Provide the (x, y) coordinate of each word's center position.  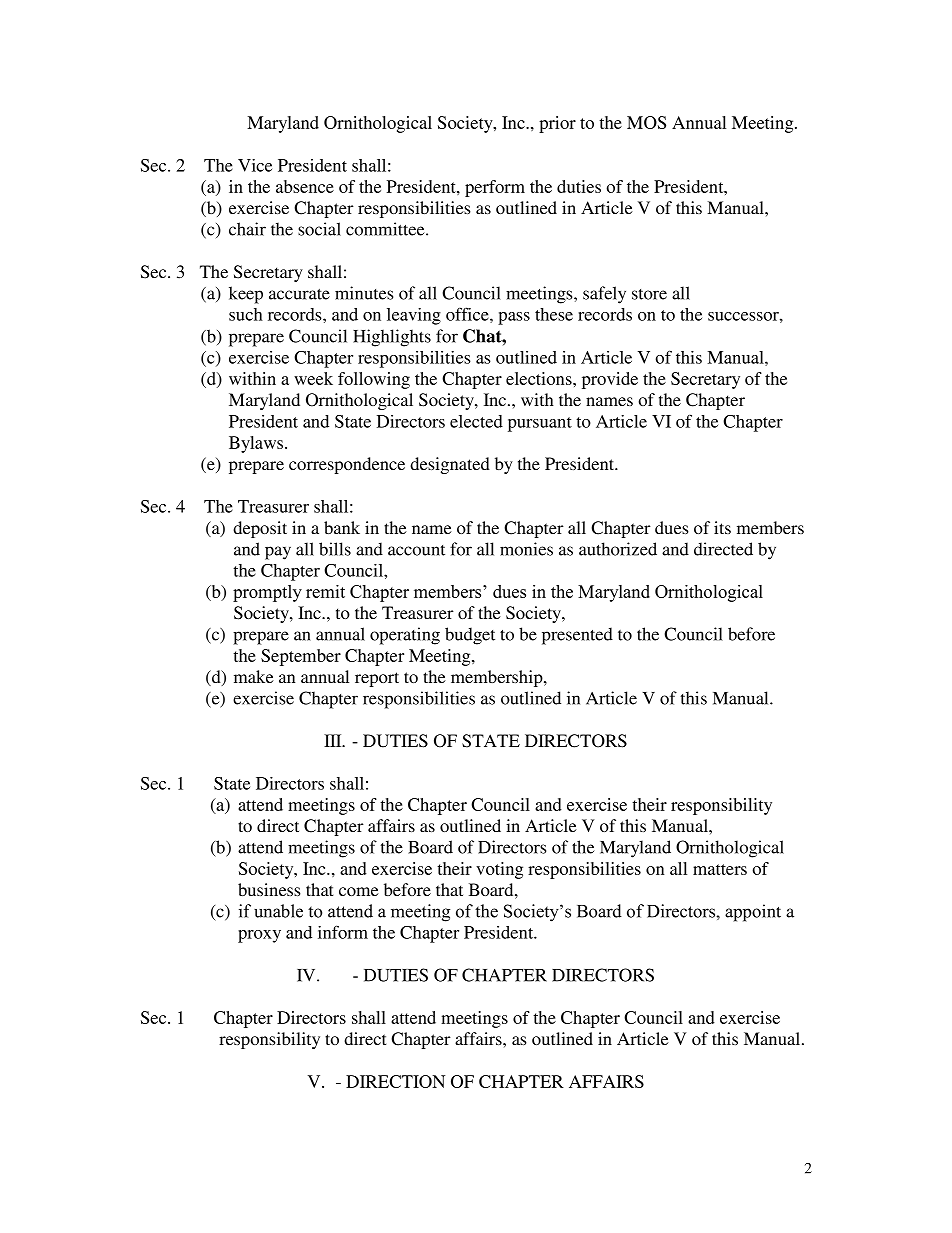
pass (514, 318)
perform (495, 188)
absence (305, 186)
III (334, 740)
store (649, 294)
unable (278, 911)
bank (342, 527)
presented (577, 636)
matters (720, 869)
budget (470, 636)
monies (526, 549)
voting (499, 870)
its (722, 527)
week (313, 378)
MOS (646, 122)
